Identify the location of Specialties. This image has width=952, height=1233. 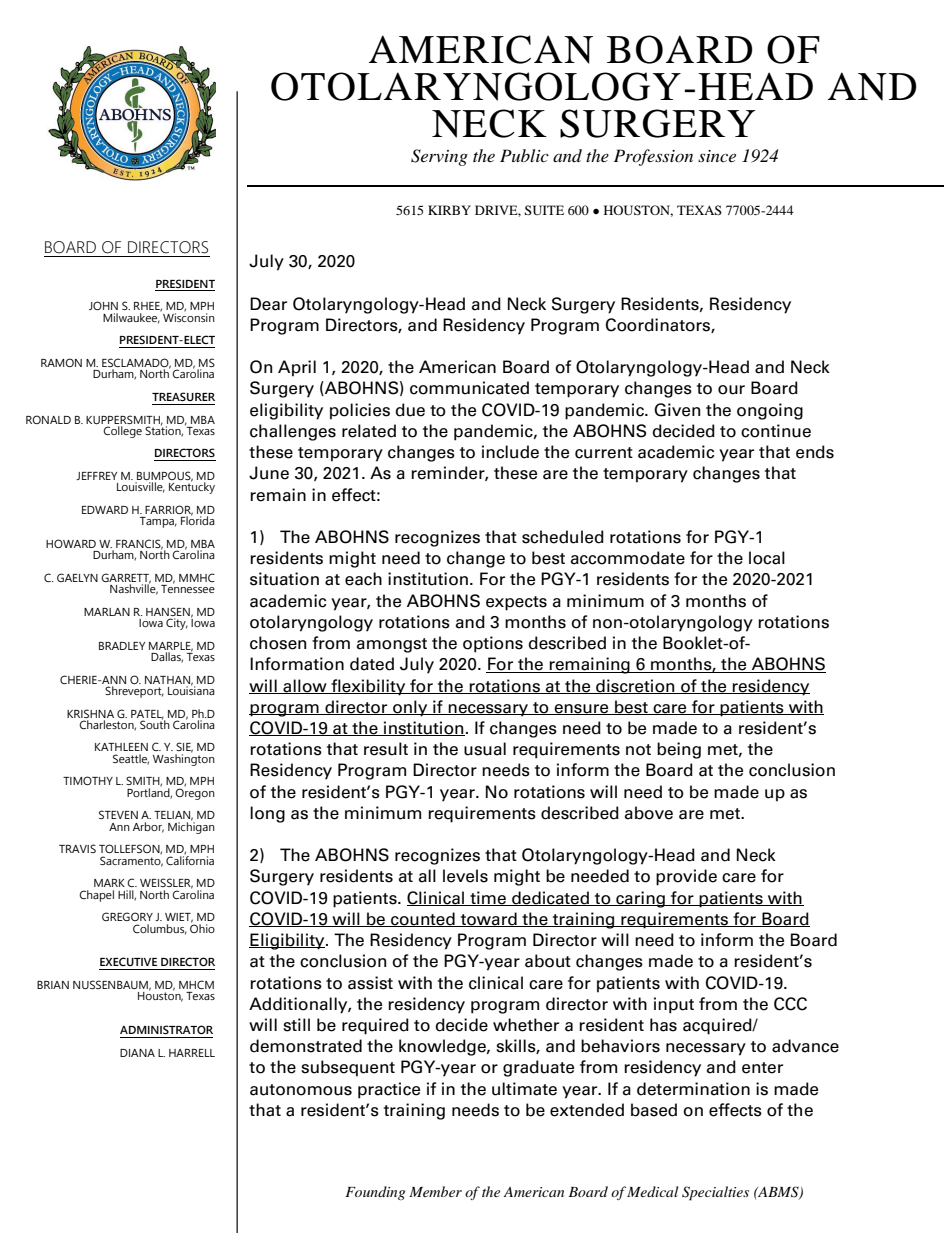
(715, 1193).
